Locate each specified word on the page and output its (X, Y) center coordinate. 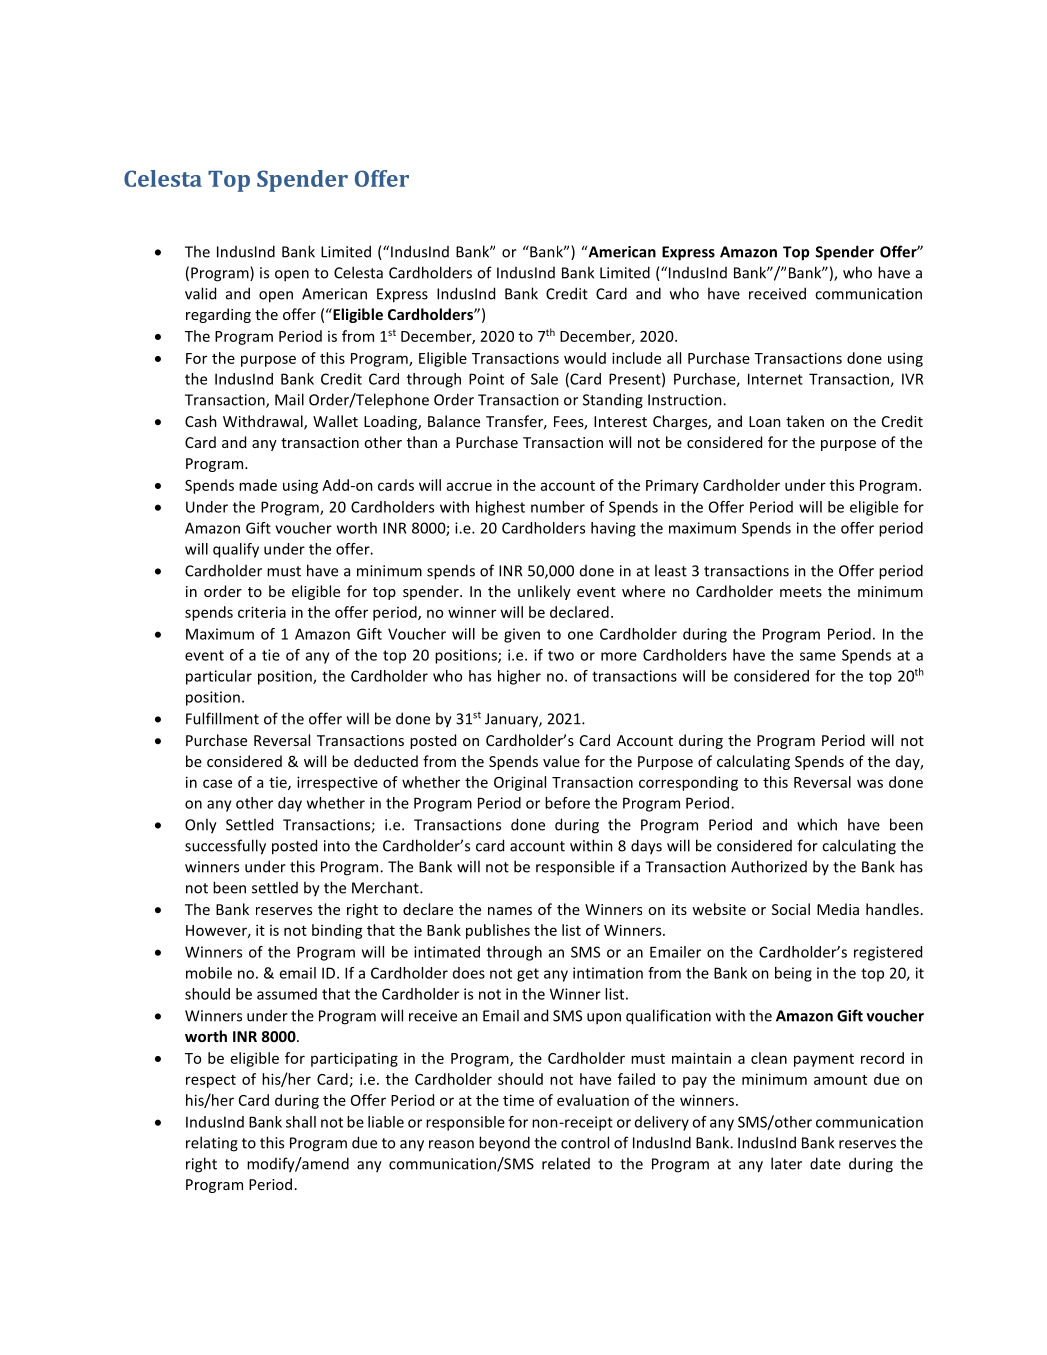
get (528, 975)
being (793, 974)
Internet (775, 379)
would (585, 358)
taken (805, 421)
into (337, 846)
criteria (262, 612)
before (567, 803)
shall (301, 1122)
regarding (218, 315)
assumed (287, 994)
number (558, 507)
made (258, 485)
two (561, 656)
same (818, 656)
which (817, 824)
